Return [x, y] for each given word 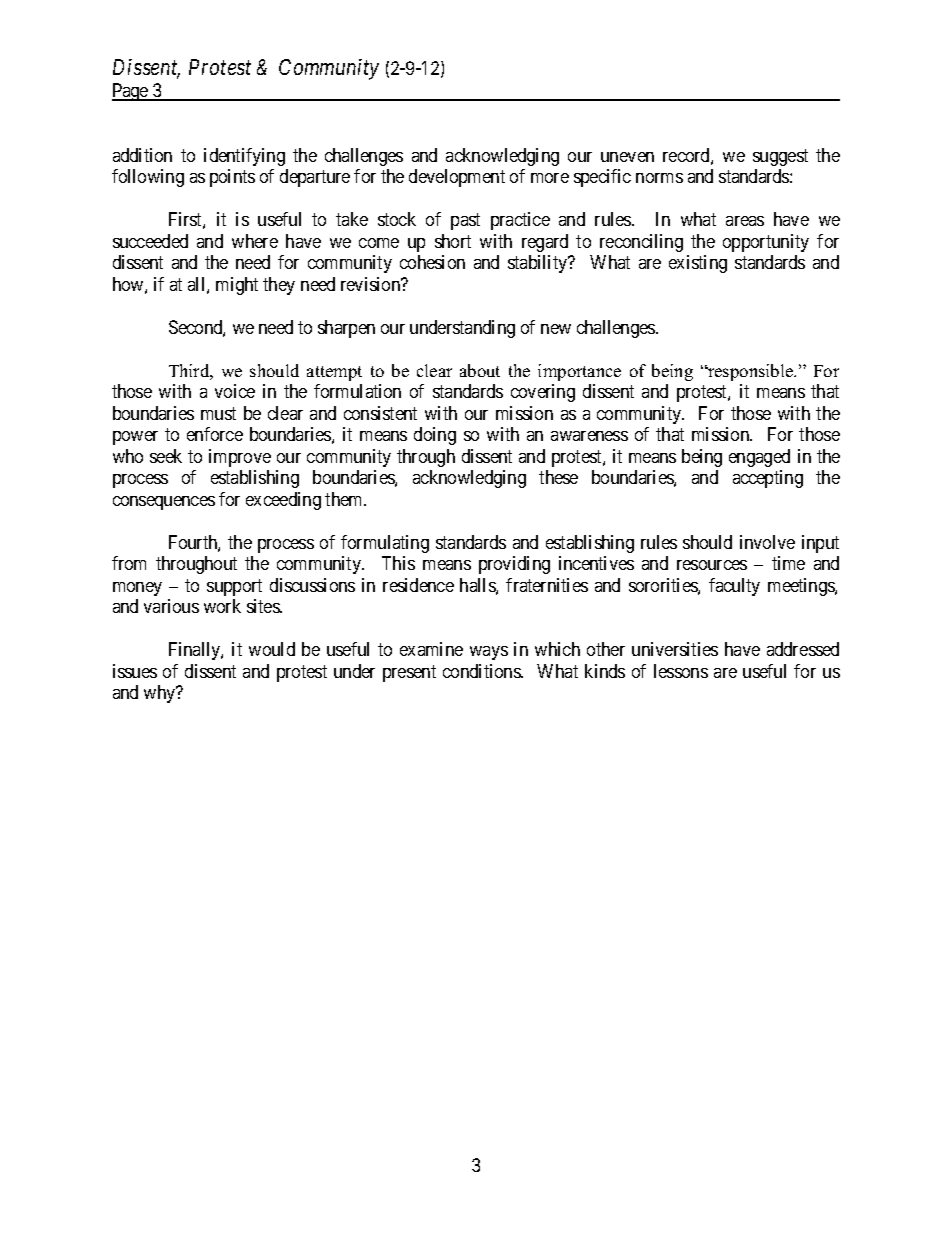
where [255, 241]
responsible [751, 372]
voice [235, 391]
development [457, 178]
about [480, 370]
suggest [780, 157]
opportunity [766, 243]
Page [131, 92]
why [161, 694]
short [453, 241]
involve [767, 542]
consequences [164, 503]
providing [514, 565]
